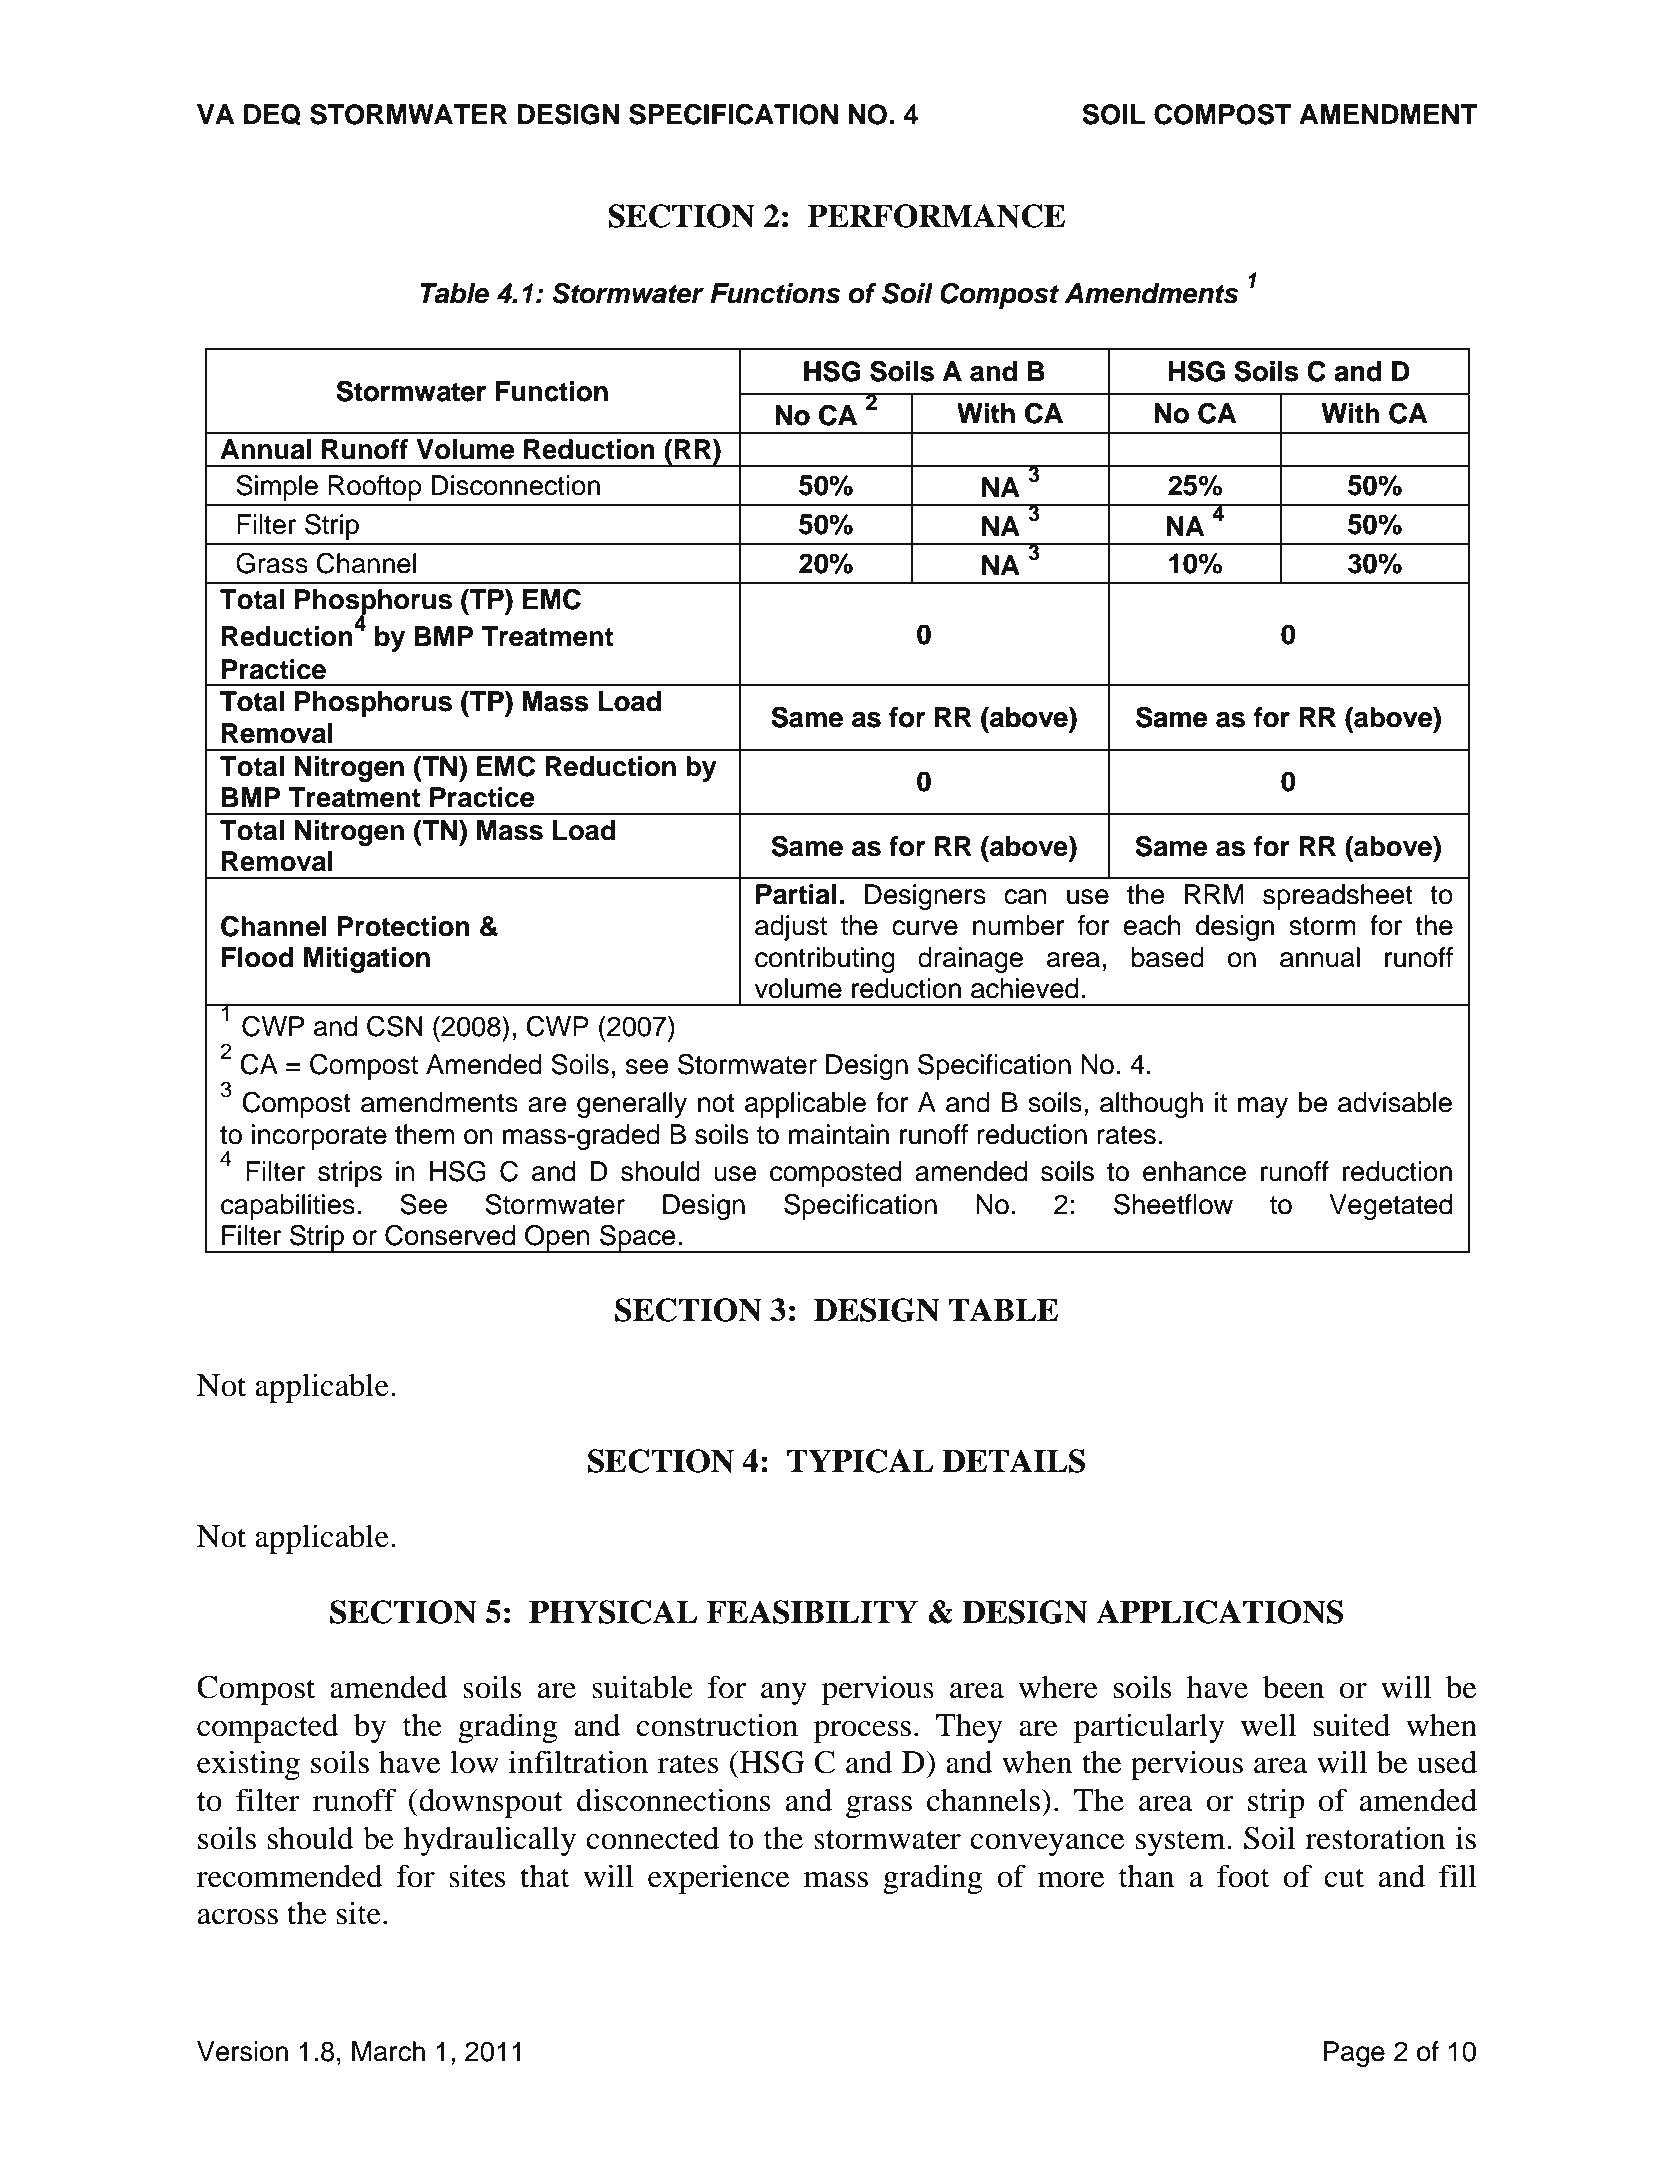 The width and height of the image is (1674, 2166). I want to click on Partial, so click(796, 894).
